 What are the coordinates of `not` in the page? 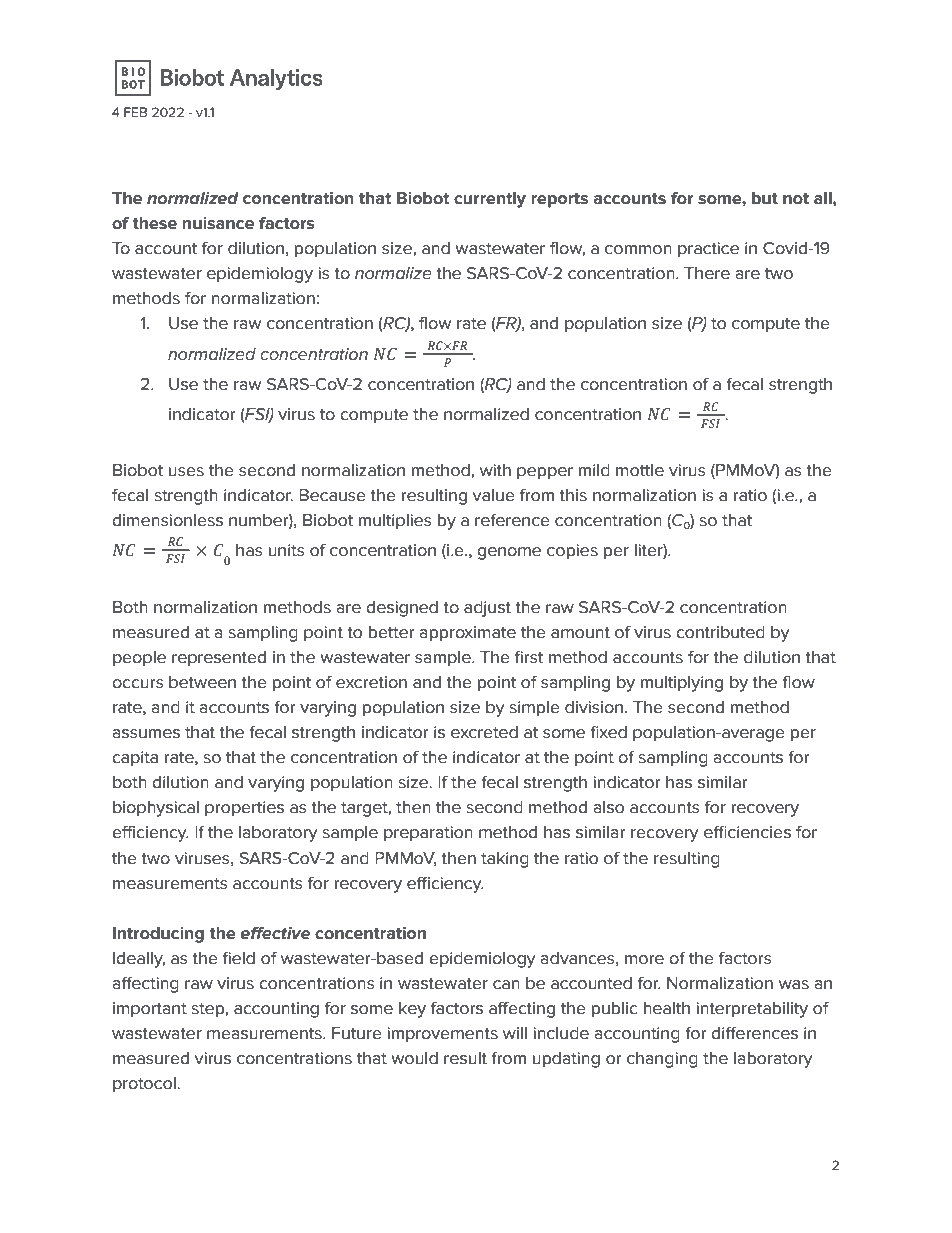 It's located at (796, 199).
